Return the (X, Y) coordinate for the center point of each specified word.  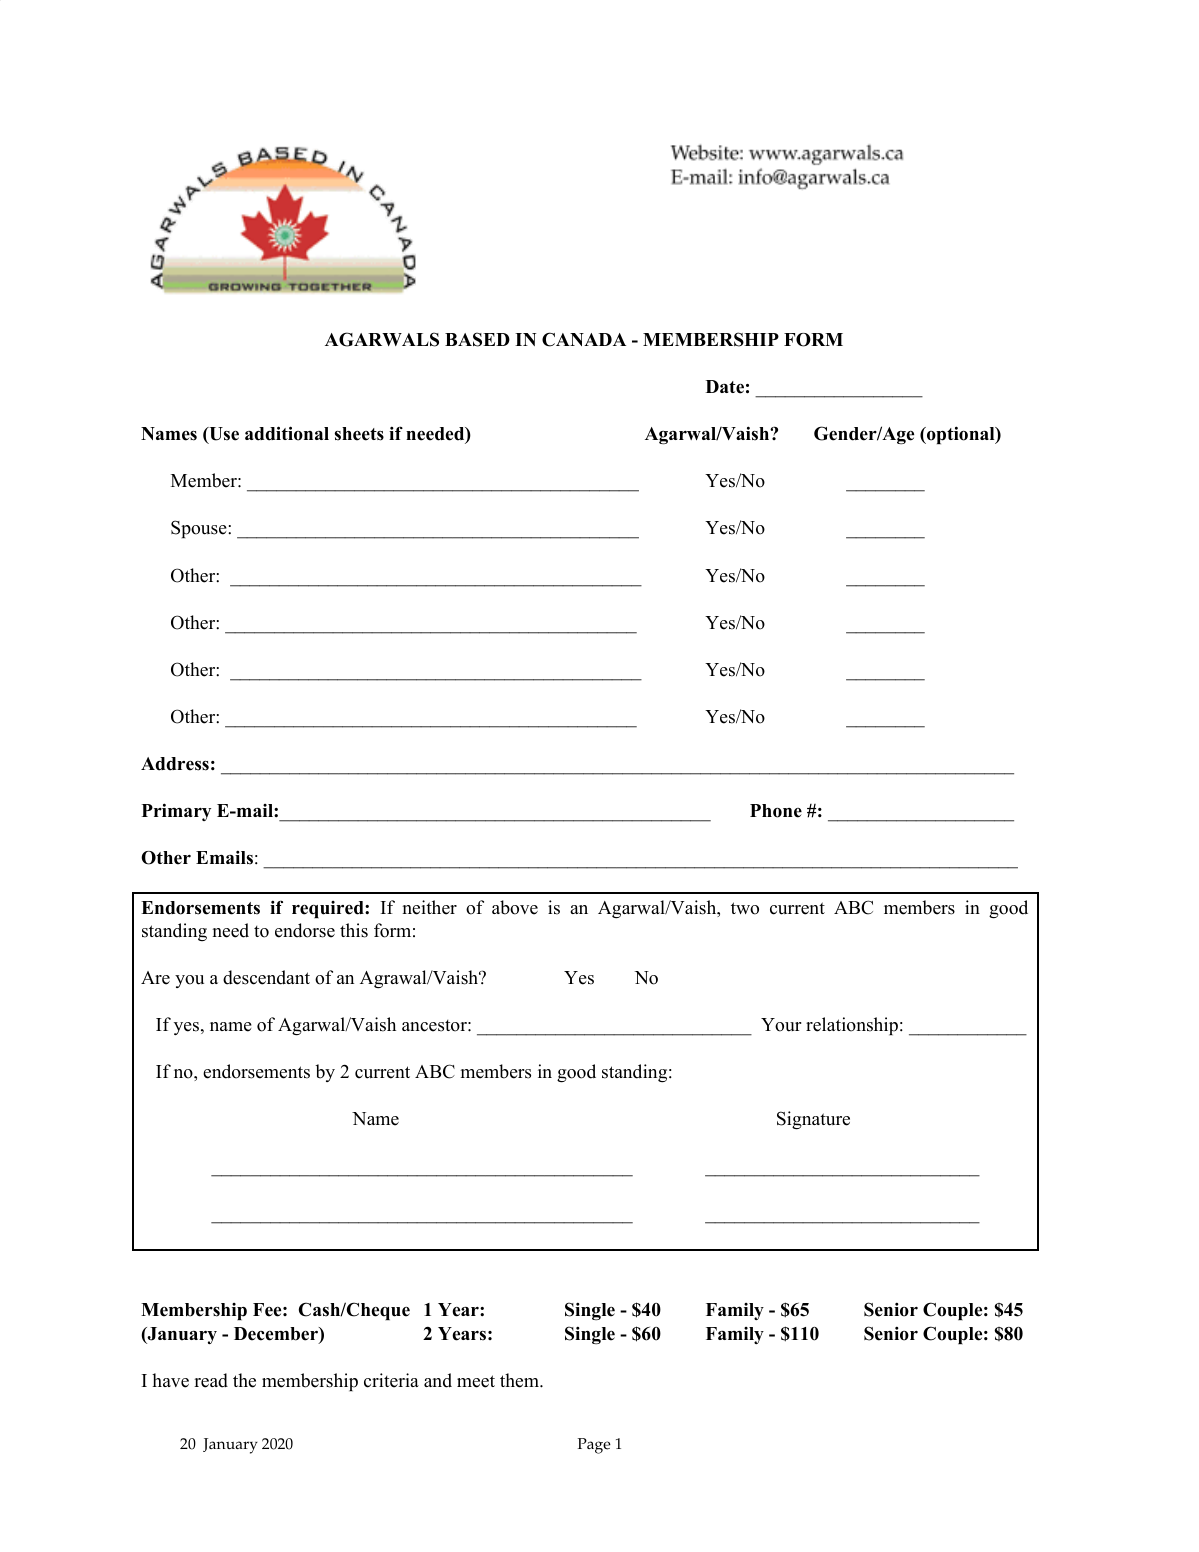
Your (781, 1025)
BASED (477, 339)
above (515, 907)
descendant (266, 977)
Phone (776, 811)
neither (430, 907)
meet (476, 1381)
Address (175, 764)
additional (287, 433)
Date (725, 387)
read (211, 1380)
